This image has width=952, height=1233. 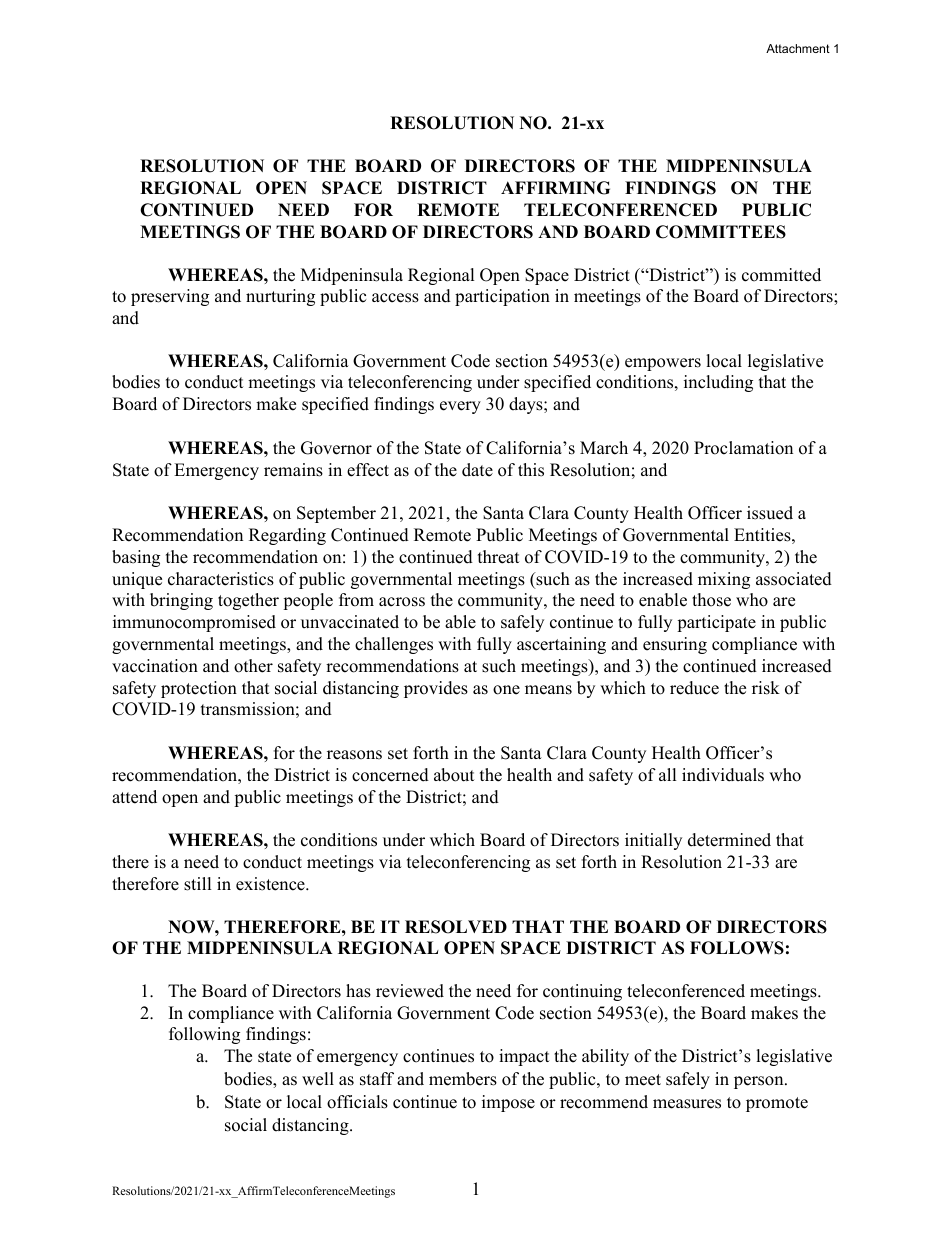 I want to click on AFFIRMING, so click(x=555, y=188).
